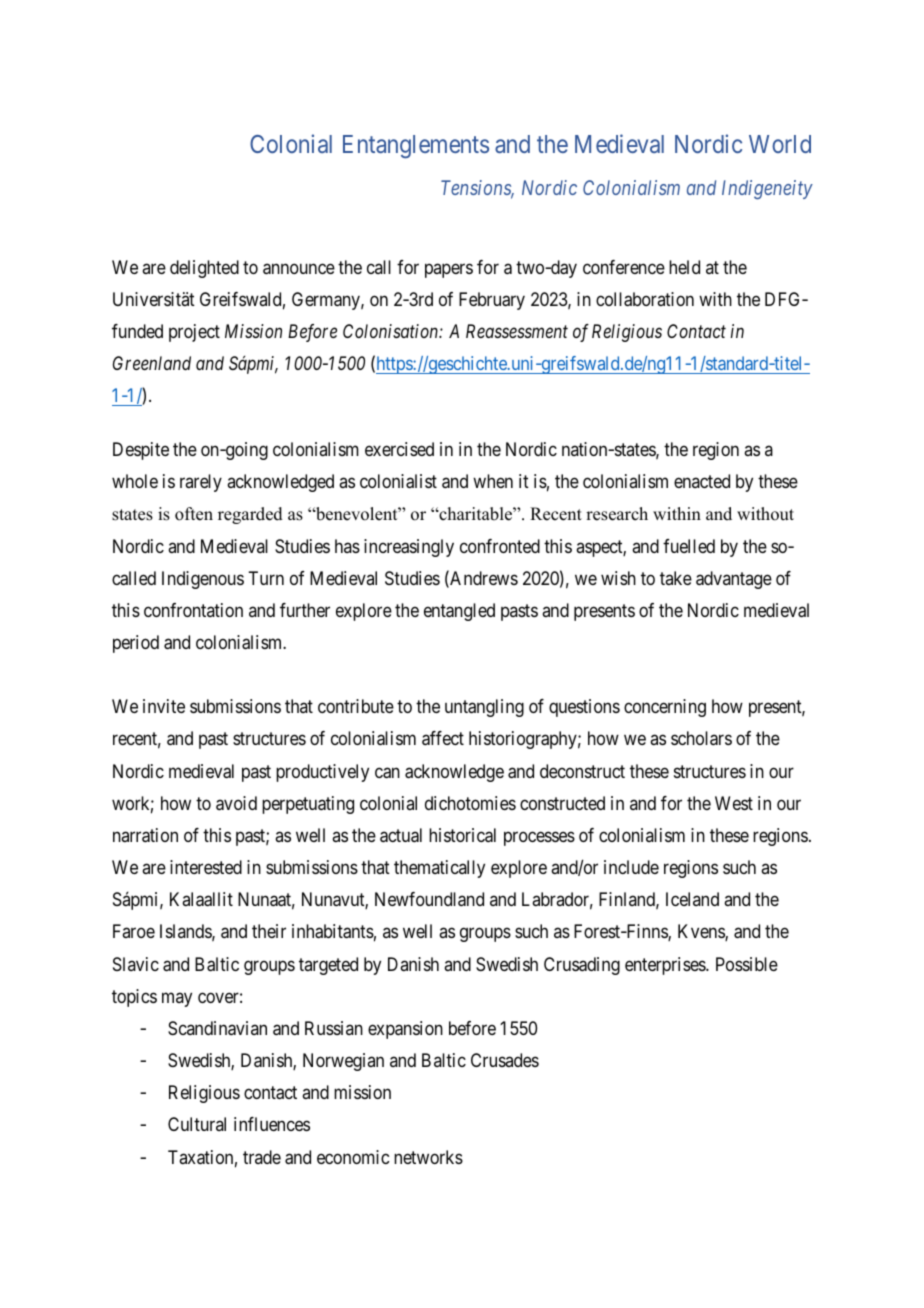  Describe the element at coordinates (204, 269) in the screenshot. I see `delighted` at that location.
